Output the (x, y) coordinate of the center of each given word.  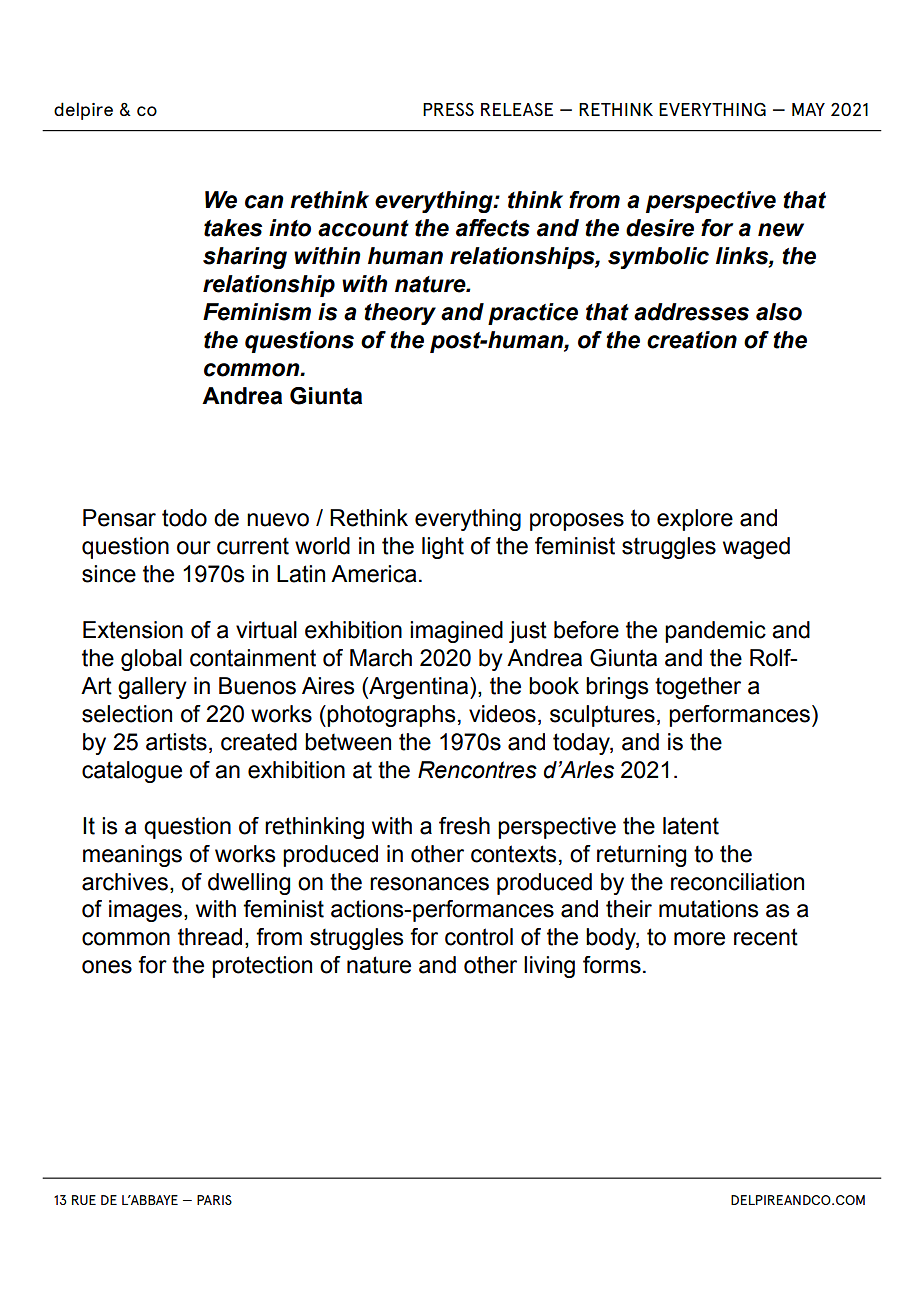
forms (612, 965)
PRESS (448, 109)
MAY (808, 109)
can (264, 202)
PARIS (214, 1200)
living (549, 967)
